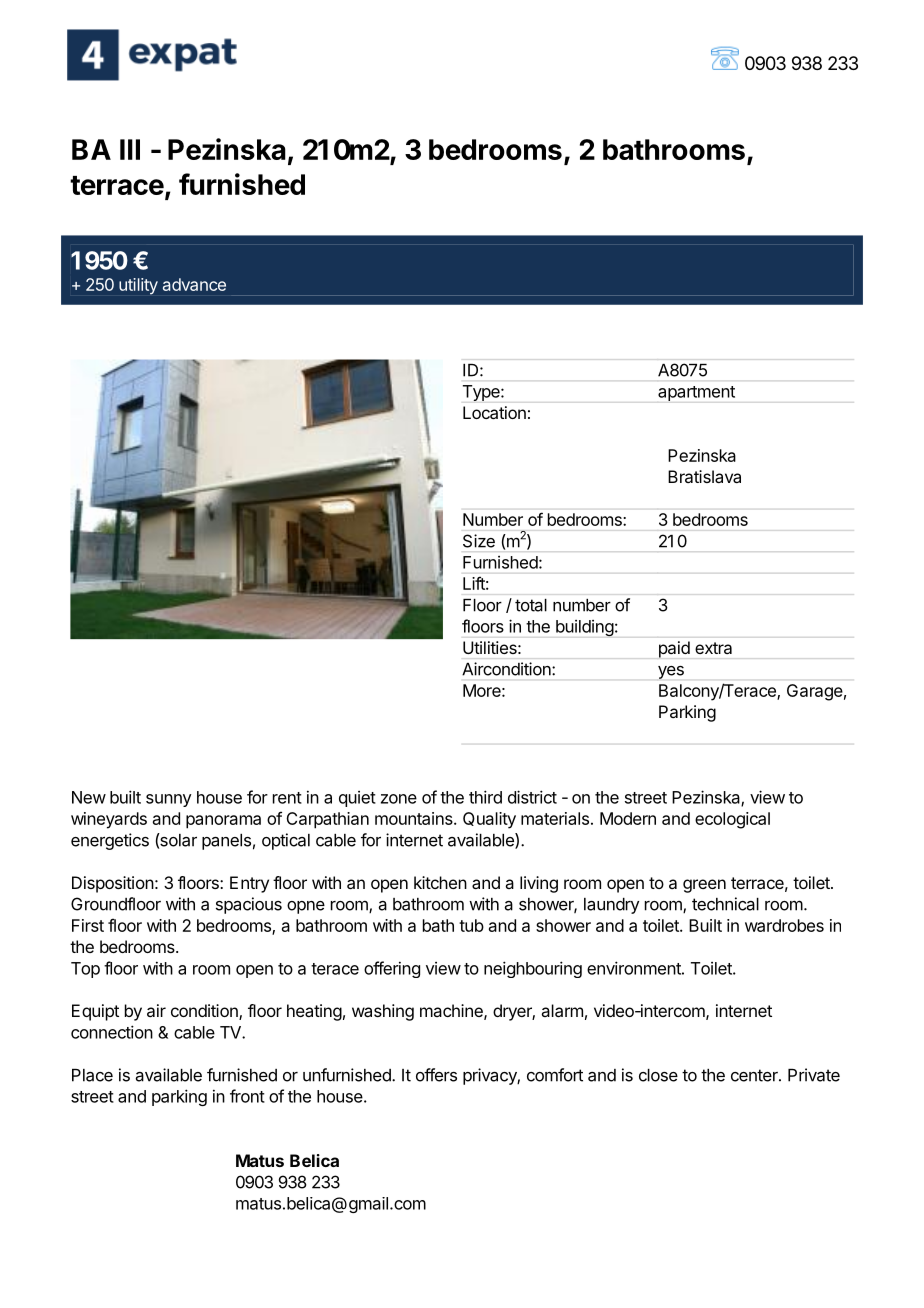 The height and width of the screenshot is (1308, 924). Describe the element at coordinates (436, 1075) in the screenshot. I see `offers` at that location.
